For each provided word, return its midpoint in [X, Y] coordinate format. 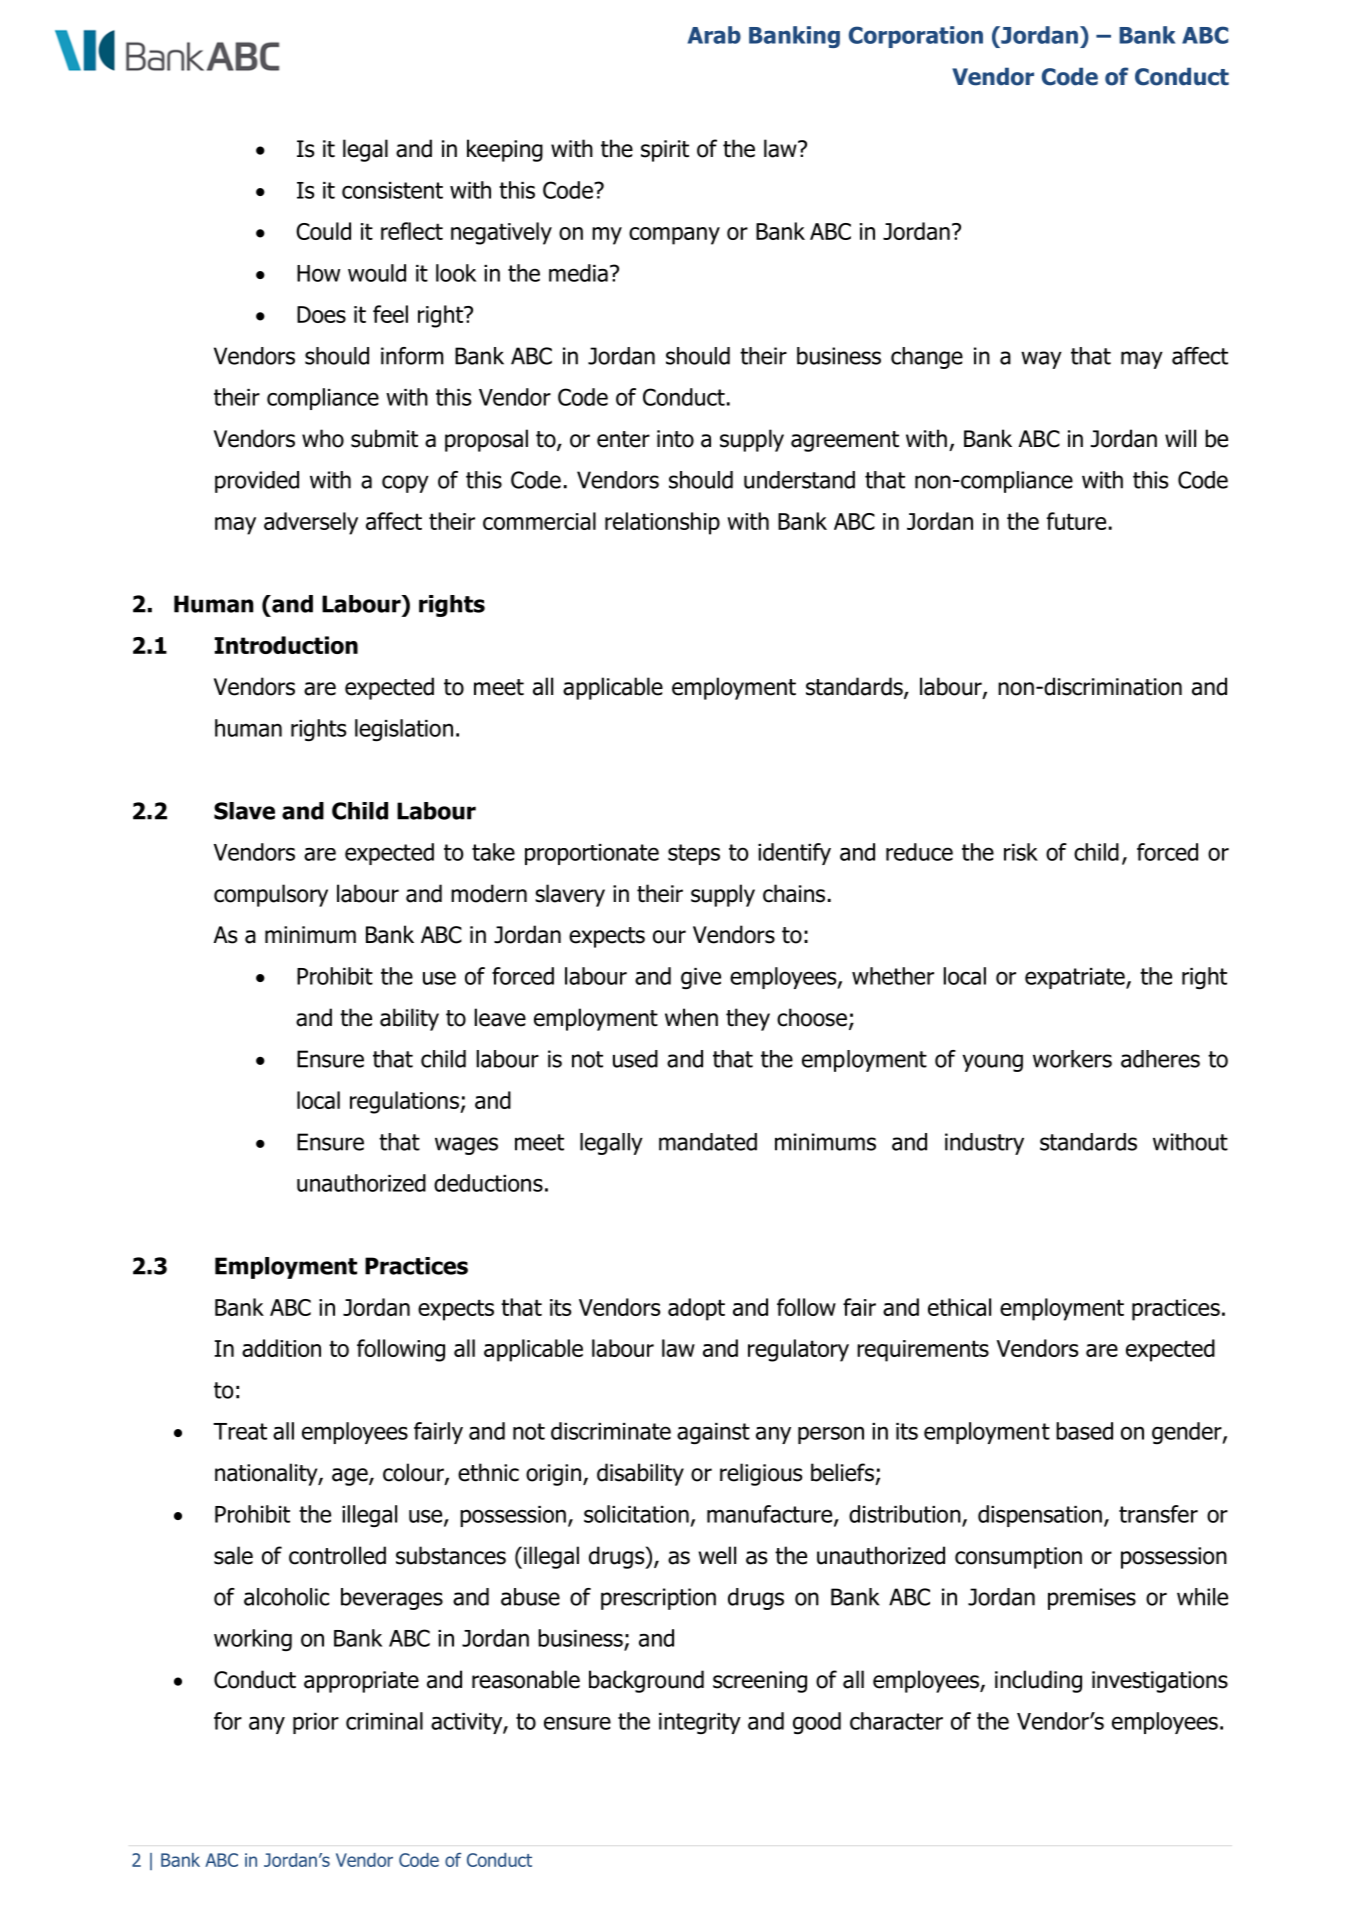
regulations [405, 1102]
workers [1072, 1059]
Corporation [916, 37]
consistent [392, 190]
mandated [708, 1142]
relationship [662, 523]
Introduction [286, 645]
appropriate [361, 1682]
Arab [714, 35]
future [1076, 521]
